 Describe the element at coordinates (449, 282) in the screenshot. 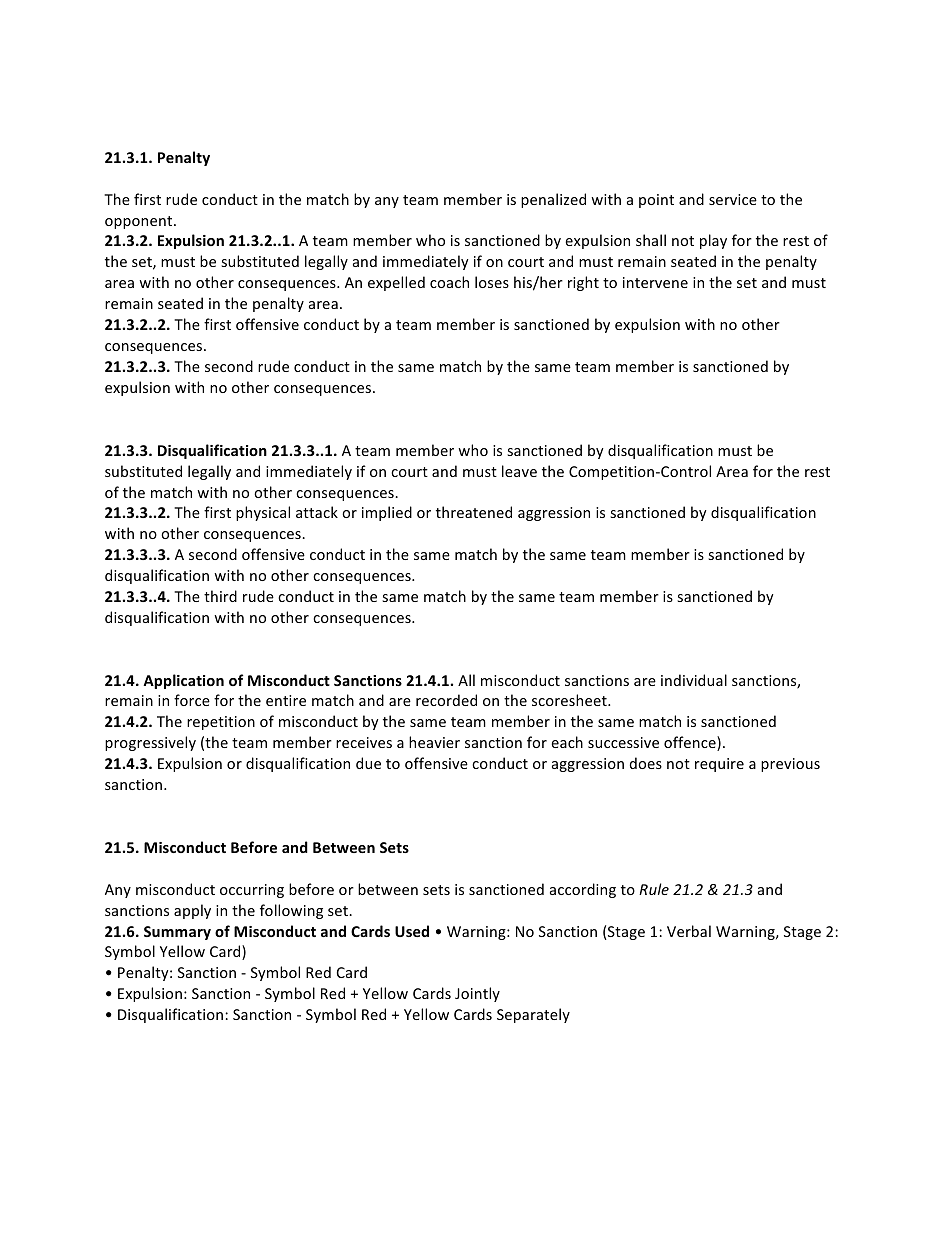

I see `coach` at that location.
